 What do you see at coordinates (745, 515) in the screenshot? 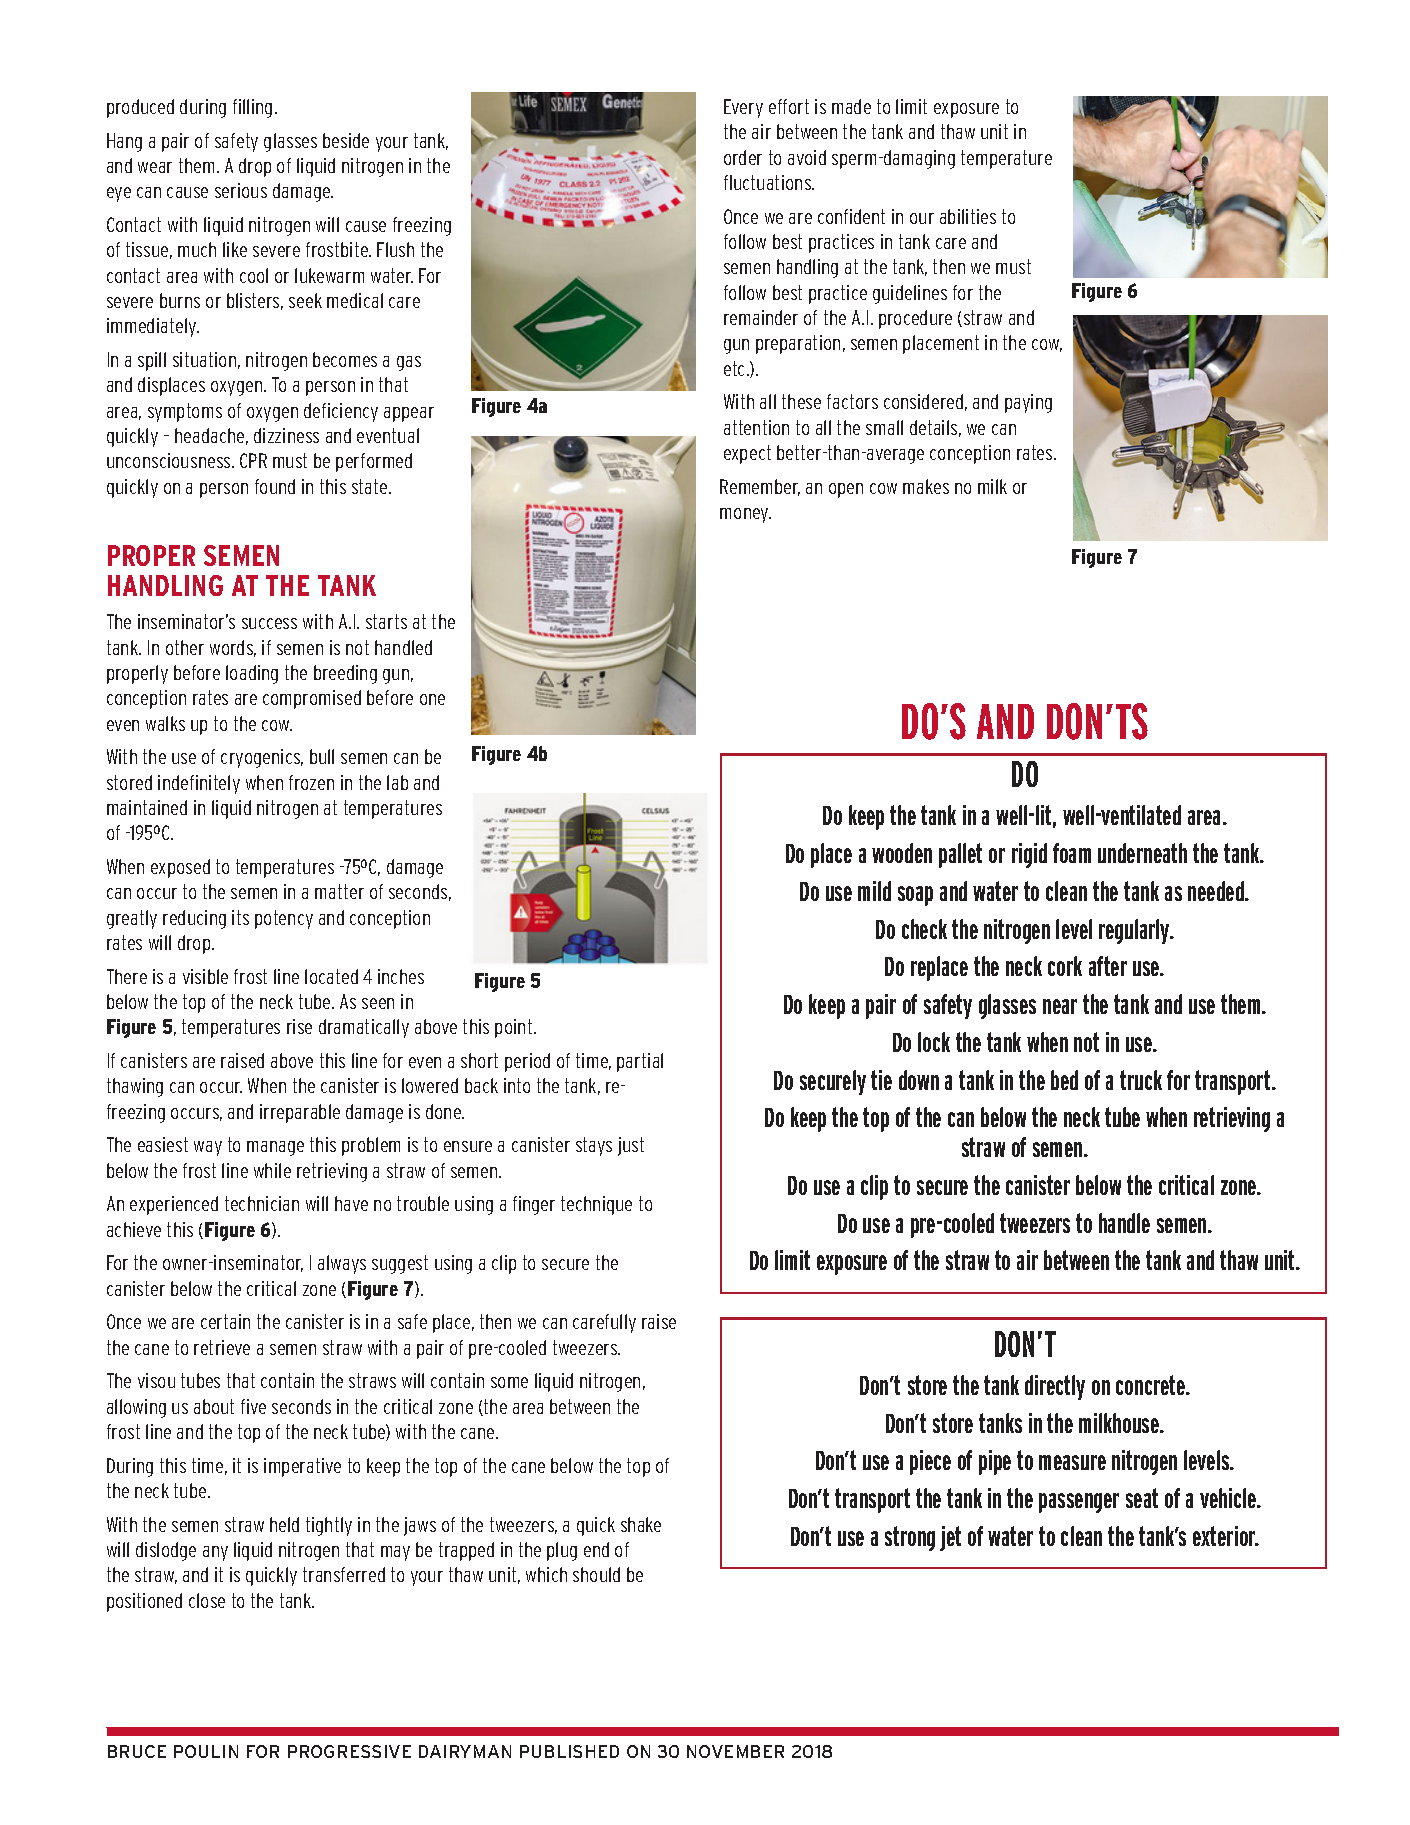
I see `money` at bounding box center [745, 515].
